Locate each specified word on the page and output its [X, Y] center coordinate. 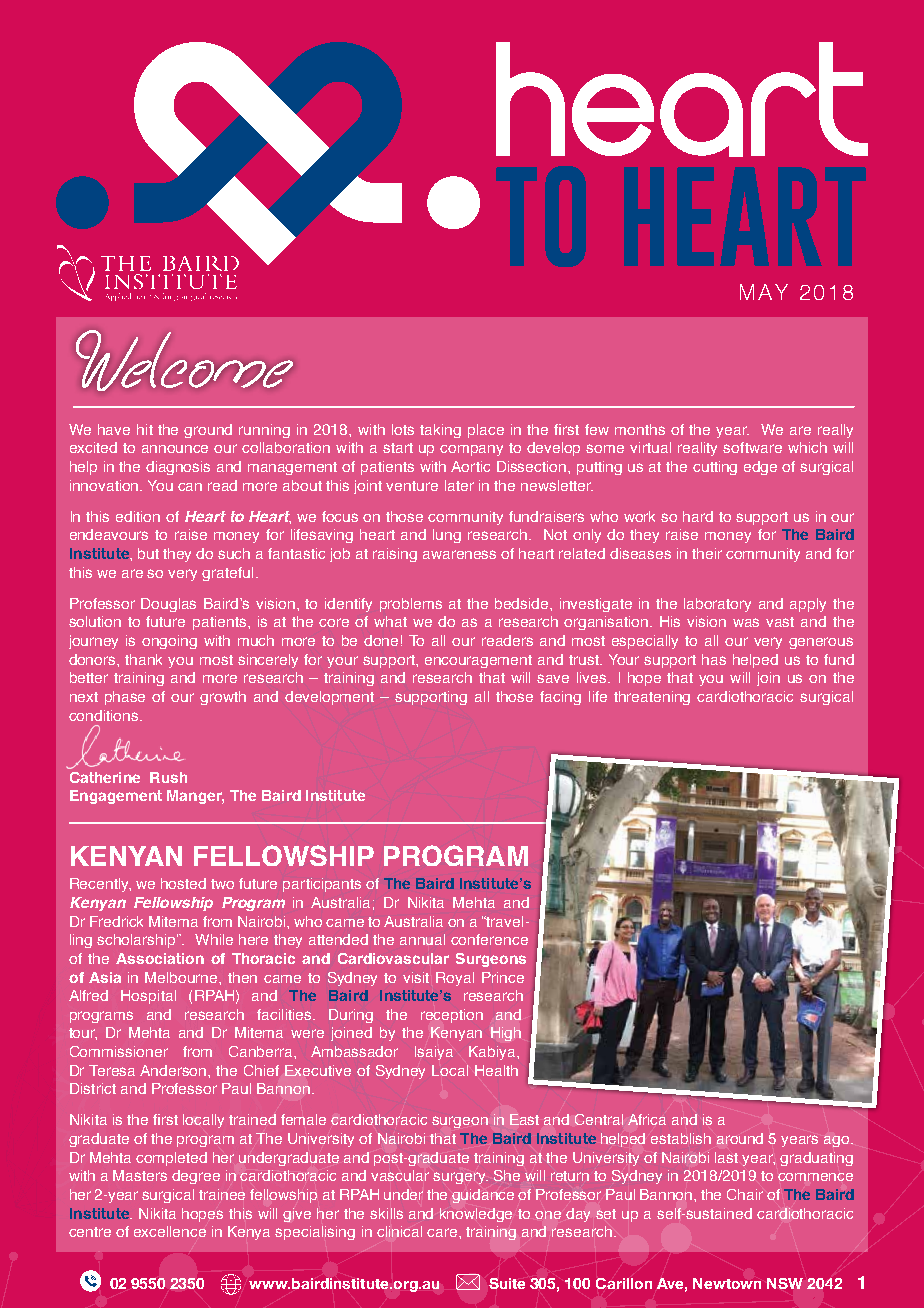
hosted [183, 883]
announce [175, 449]
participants [322, 885]
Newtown [727, 1283]
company [471, 450]
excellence [170, 1231]
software [752, 447]
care [443, 1232]
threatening [652, 698]
